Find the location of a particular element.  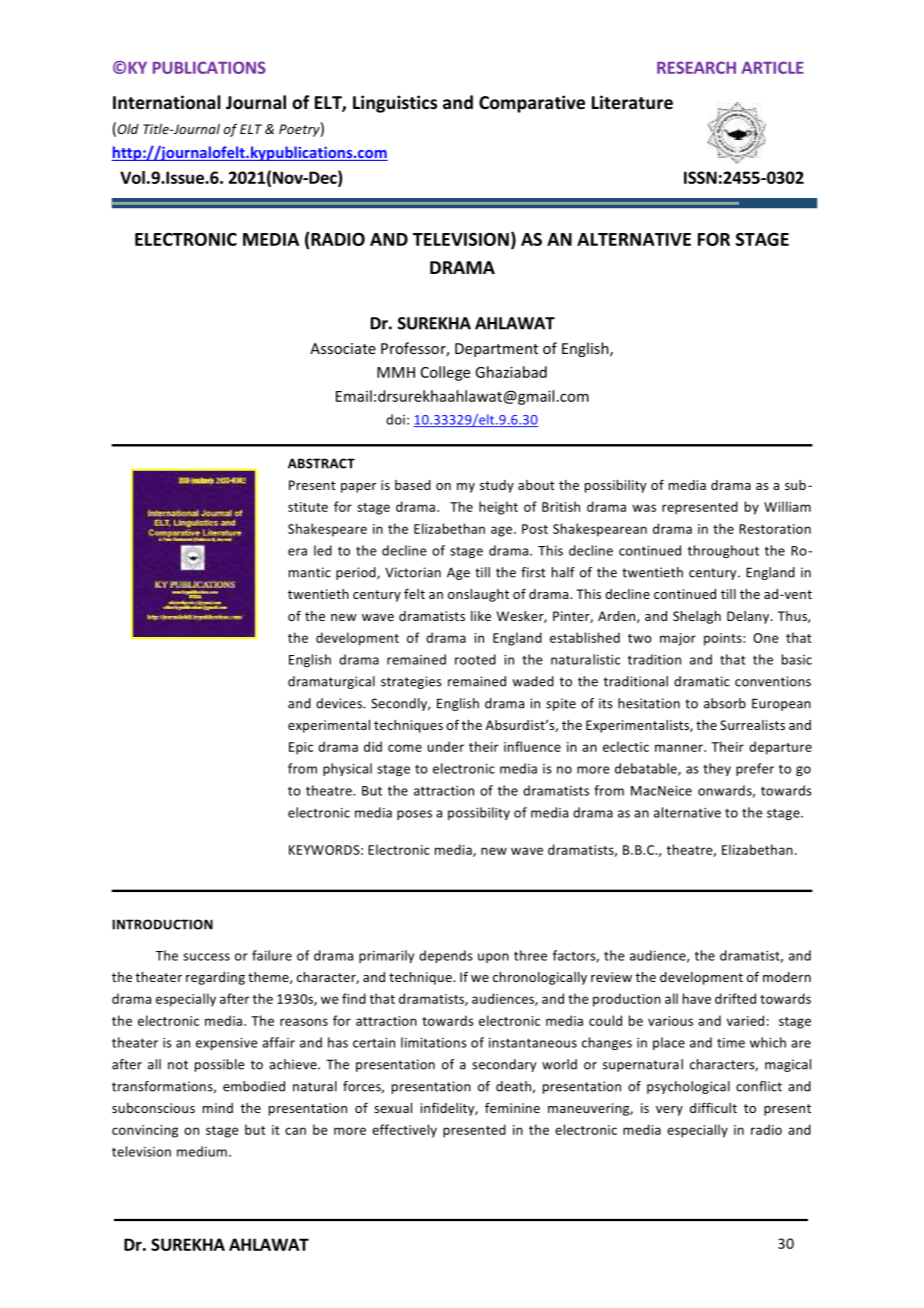

Delany is located at coordinates (749, 617).
